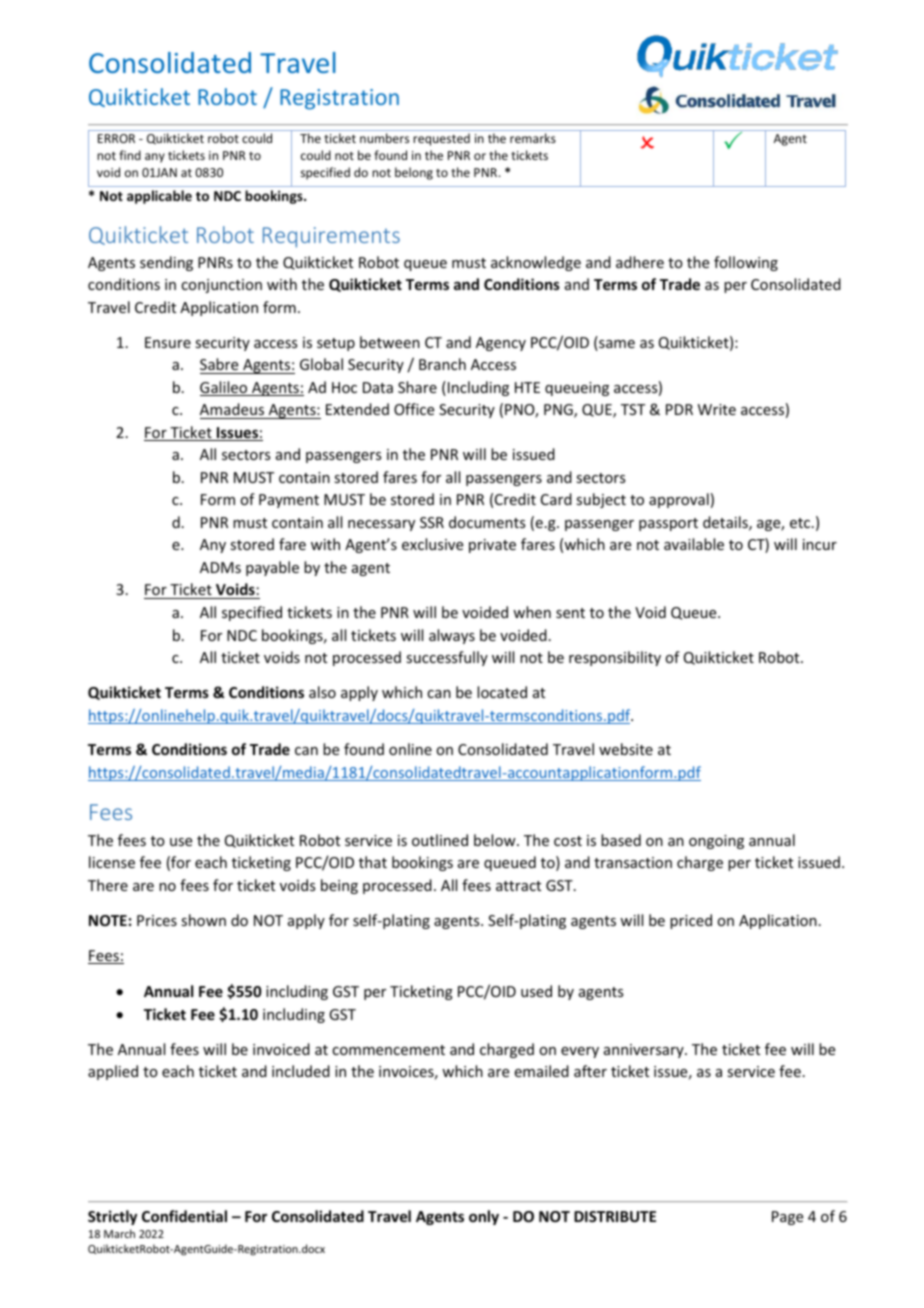 The image size is (924, 1308). Describe the element at coordinates (414, 173) in the screenshot. I see `belong` at that location.
